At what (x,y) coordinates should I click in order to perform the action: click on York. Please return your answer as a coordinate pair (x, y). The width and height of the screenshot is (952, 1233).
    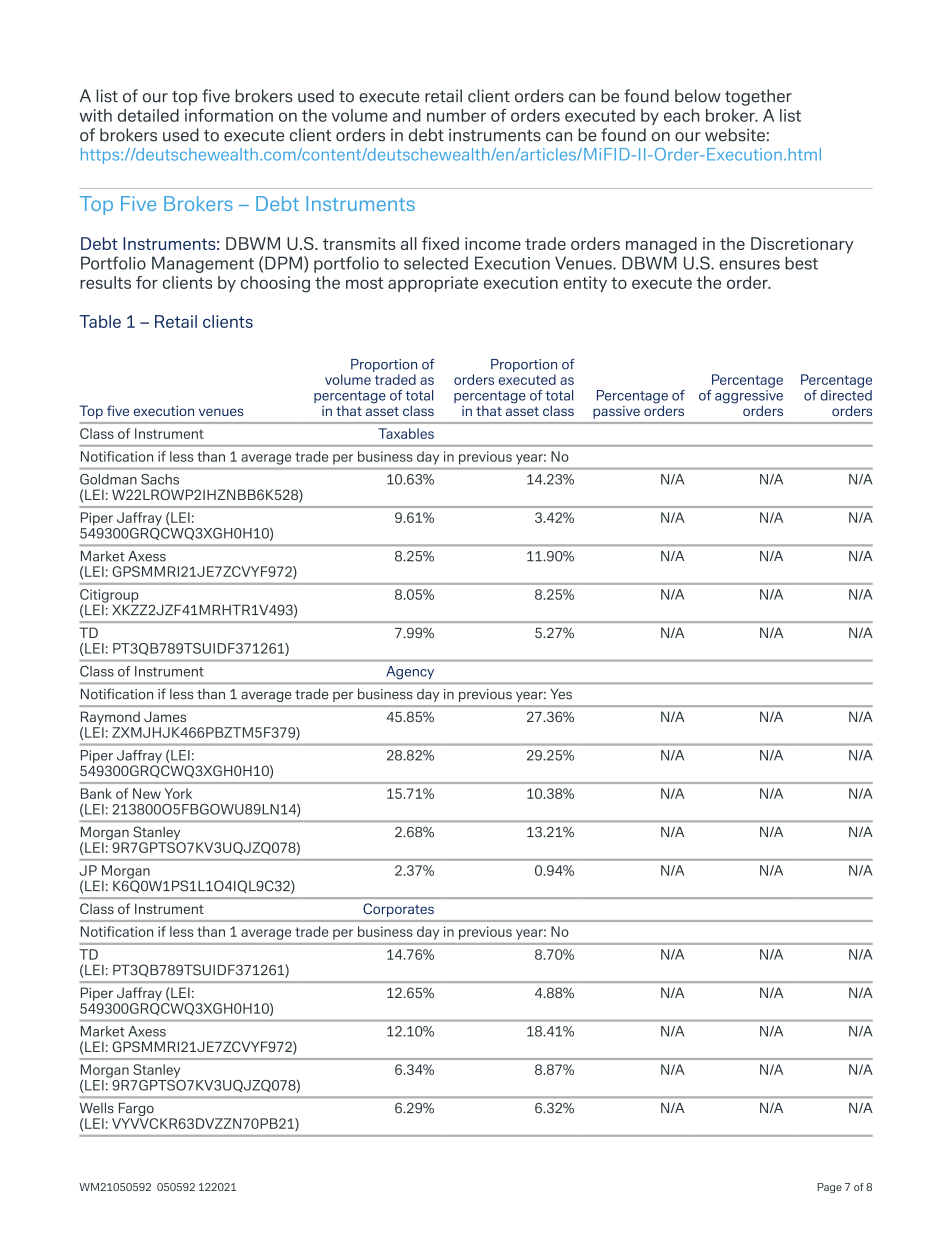
    Looking at the image, I should click on (178, 793).
